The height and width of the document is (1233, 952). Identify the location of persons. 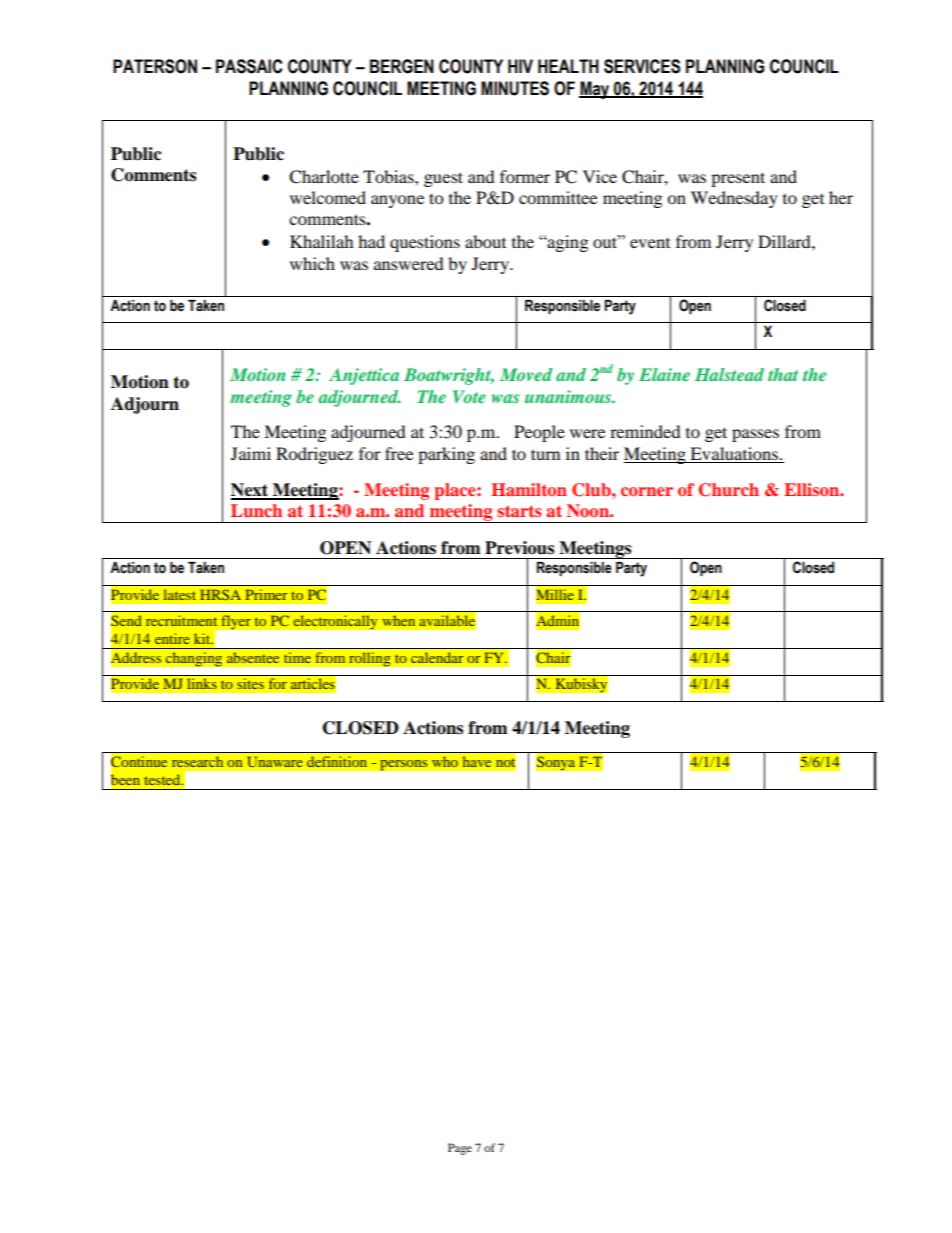
(404, 765).
